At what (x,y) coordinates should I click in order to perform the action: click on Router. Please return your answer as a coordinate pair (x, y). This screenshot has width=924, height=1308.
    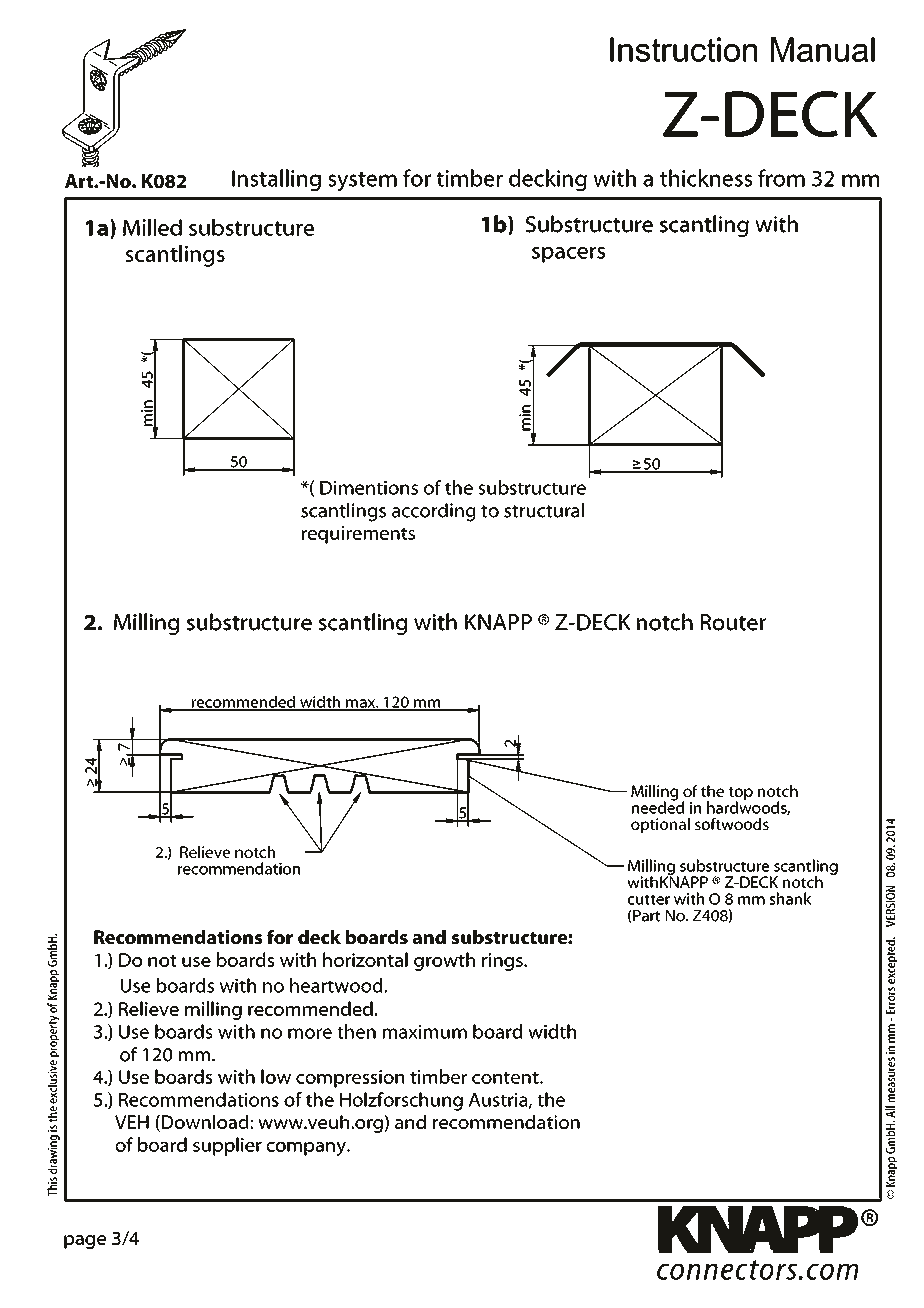
    Looking at the image, I should click on (733, 622).
